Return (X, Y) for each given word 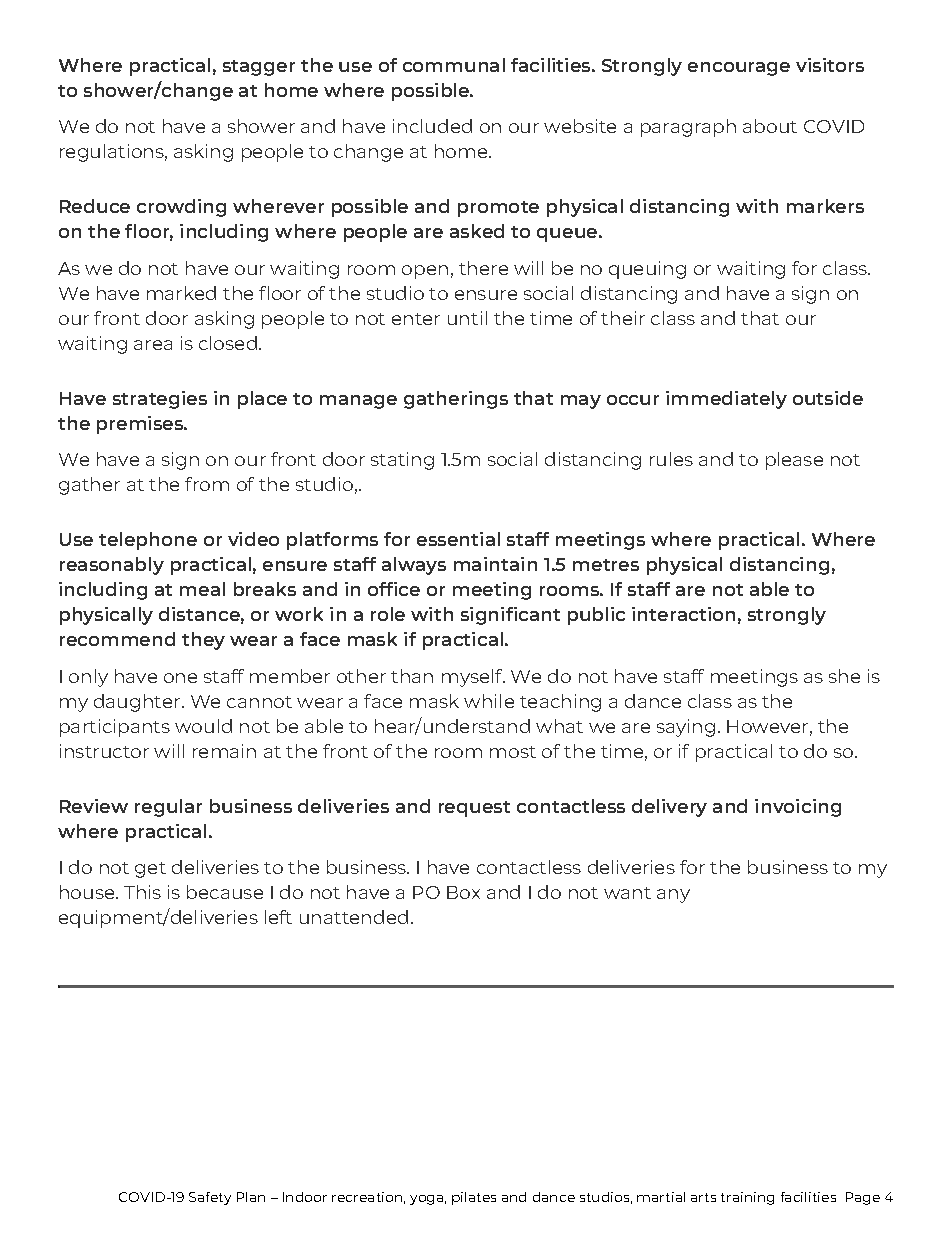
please (794, 461)
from (207, 484)
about (770, 126)
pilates (474, 1198)
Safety (210, 1198)
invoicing (798, 808)
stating (402, 461)
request (474, 809)
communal (454, 65)
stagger (259, 68)
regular (168, 808)
